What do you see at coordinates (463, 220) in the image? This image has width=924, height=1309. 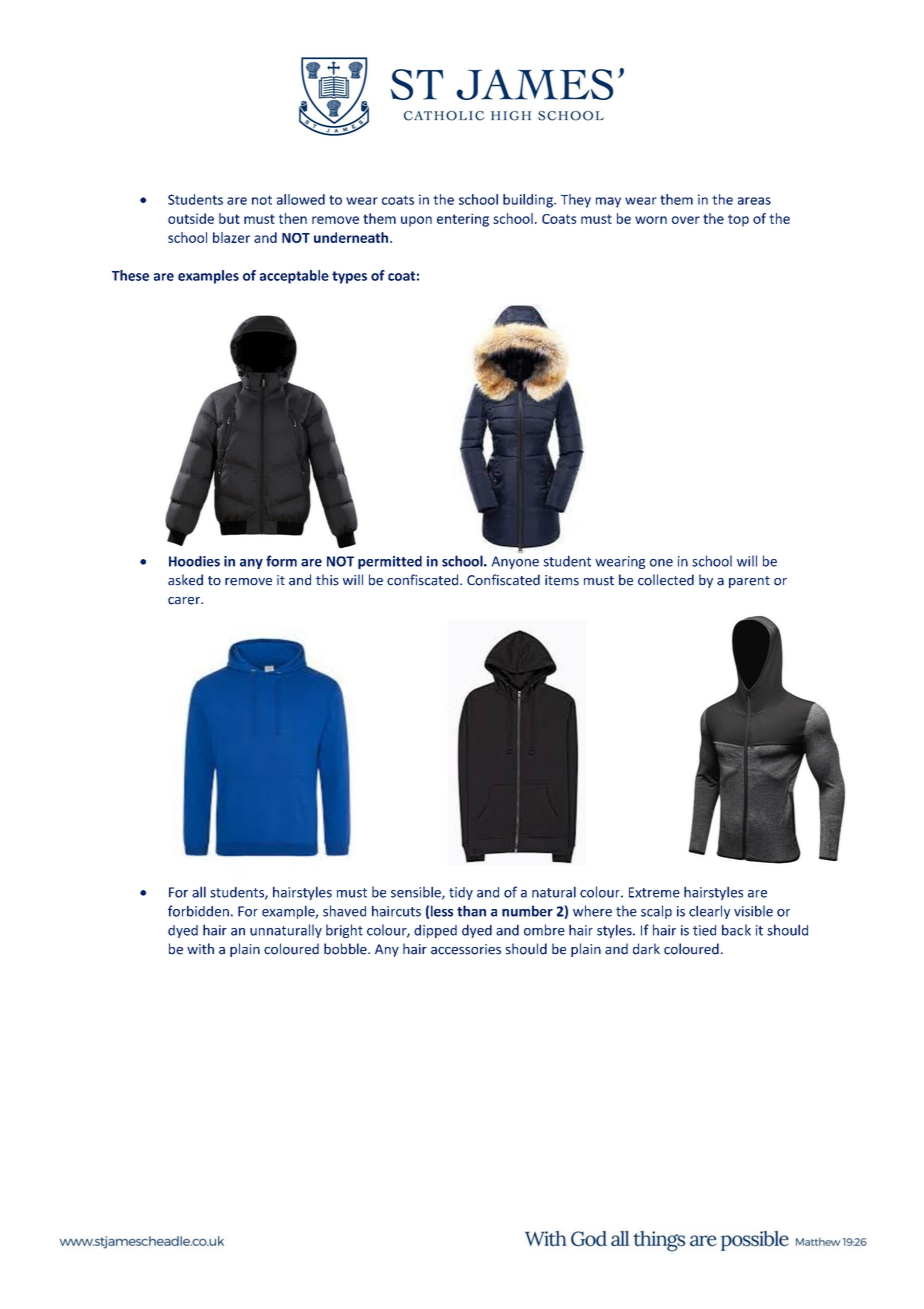 I see `entering` at bounding box center [463, 220].
